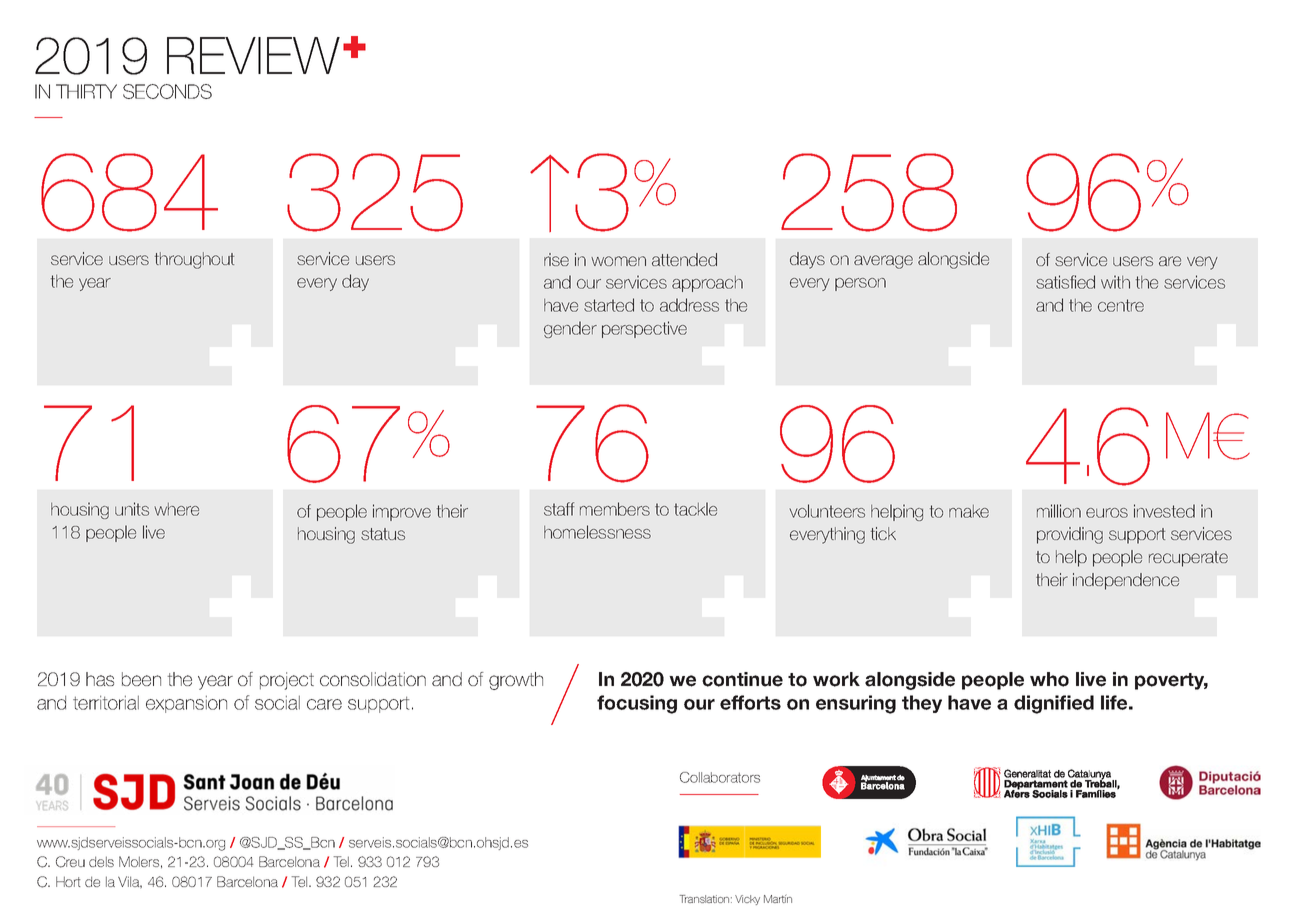 This document has height=924, width=1295. What do you see at coordinates (253, 55) in the document?
I see `REVIEW` at bounding box center [253, 55].
